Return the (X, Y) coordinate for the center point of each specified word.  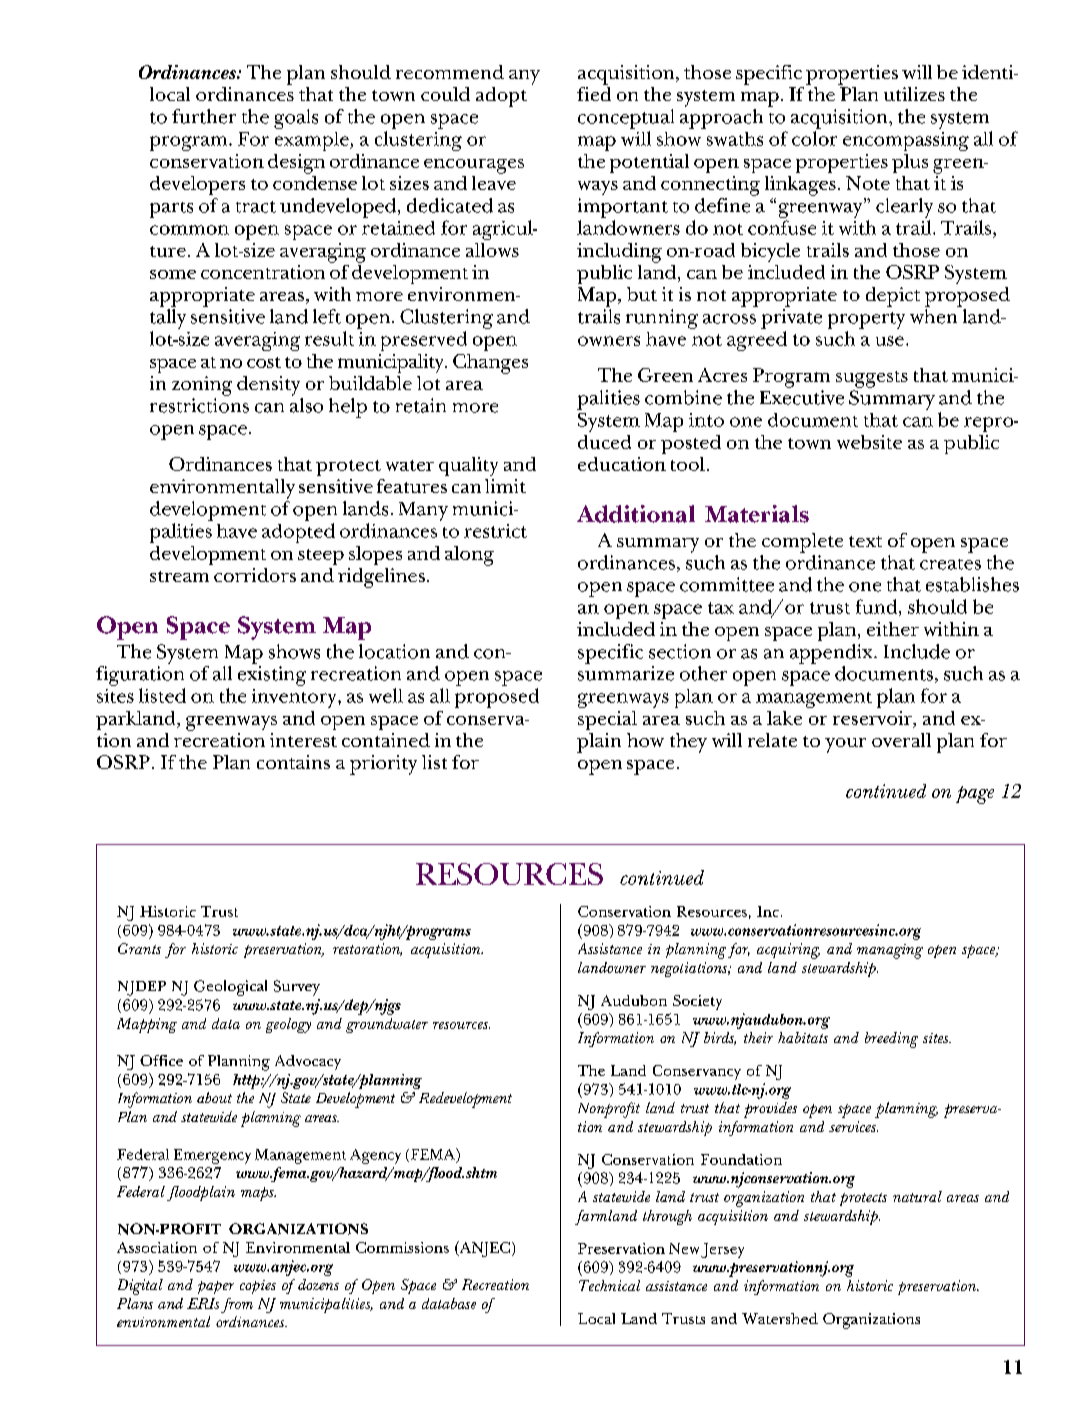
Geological (230, 988)
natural (917, 1196)
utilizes (914, 94)
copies (258, 1287)
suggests (872, 379)
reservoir (873, 719)
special (607, 720)
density (268, 386)
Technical (609, 1285)
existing (272, 676)
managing (890, 951)
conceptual (626, 119)
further (204, 116)
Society (697, 1002)
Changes (490, 364)
